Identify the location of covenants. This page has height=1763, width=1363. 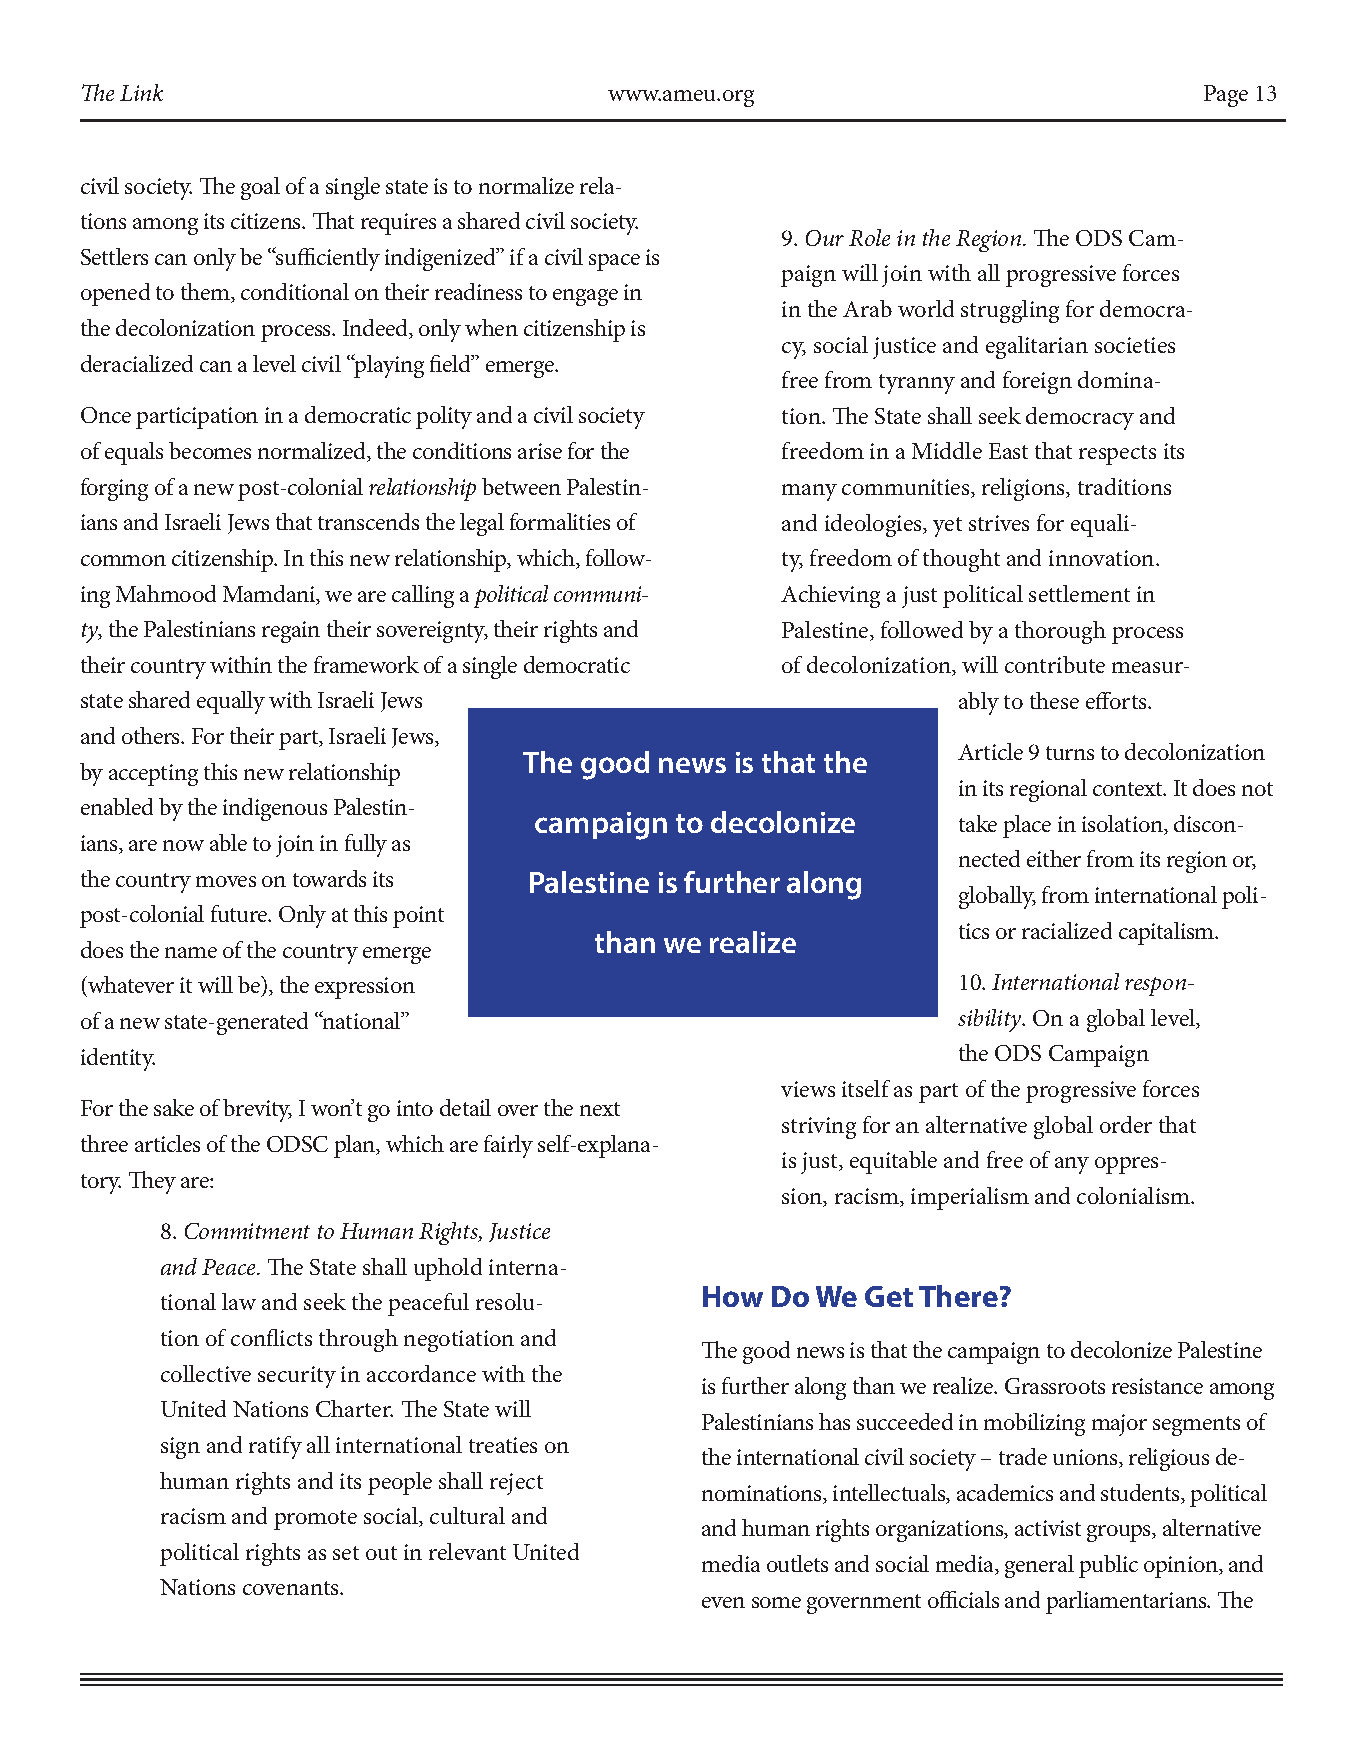
(292, 1588).
